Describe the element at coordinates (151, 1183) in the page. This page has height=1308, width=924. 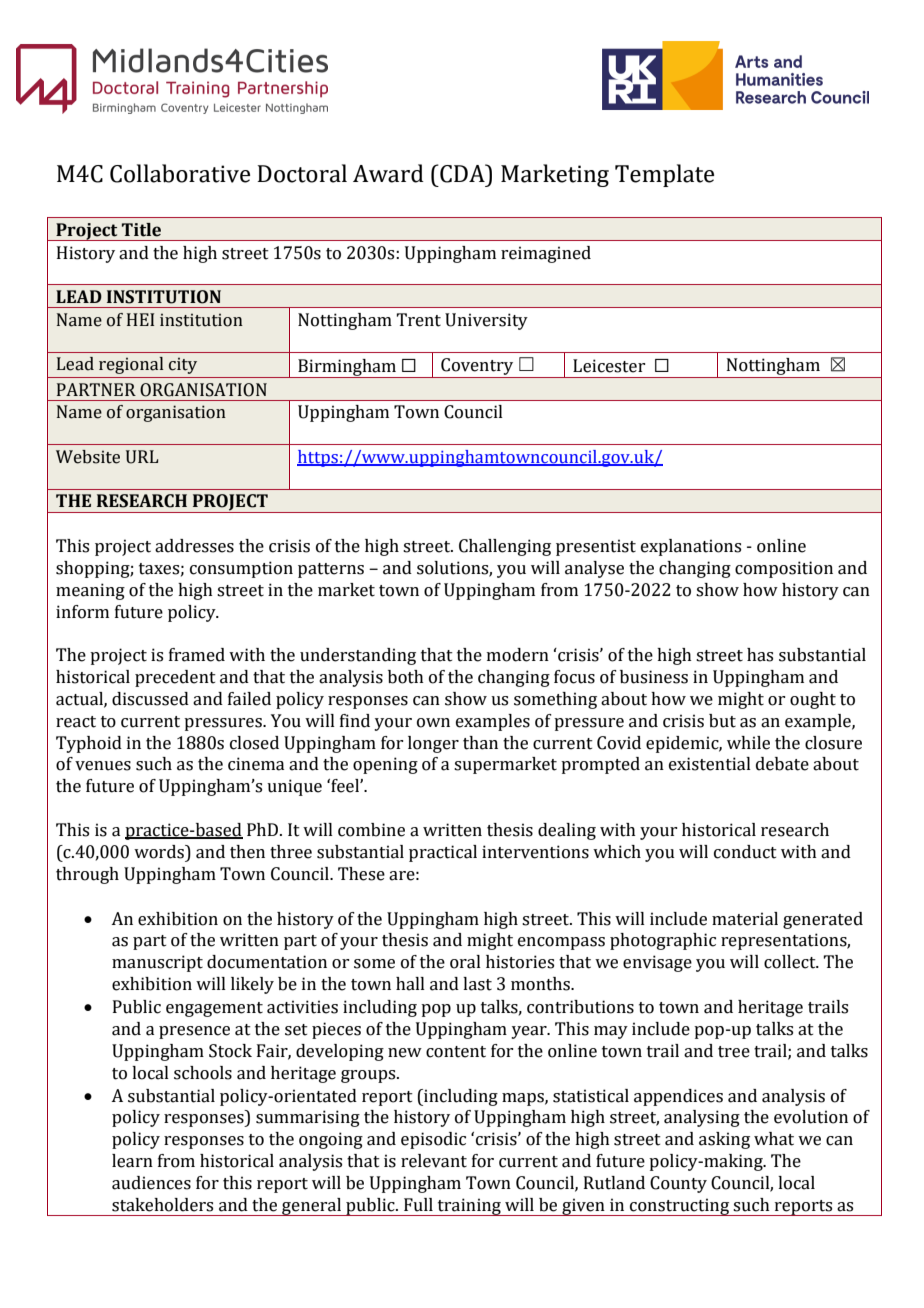
I see `audiences` at that location.
